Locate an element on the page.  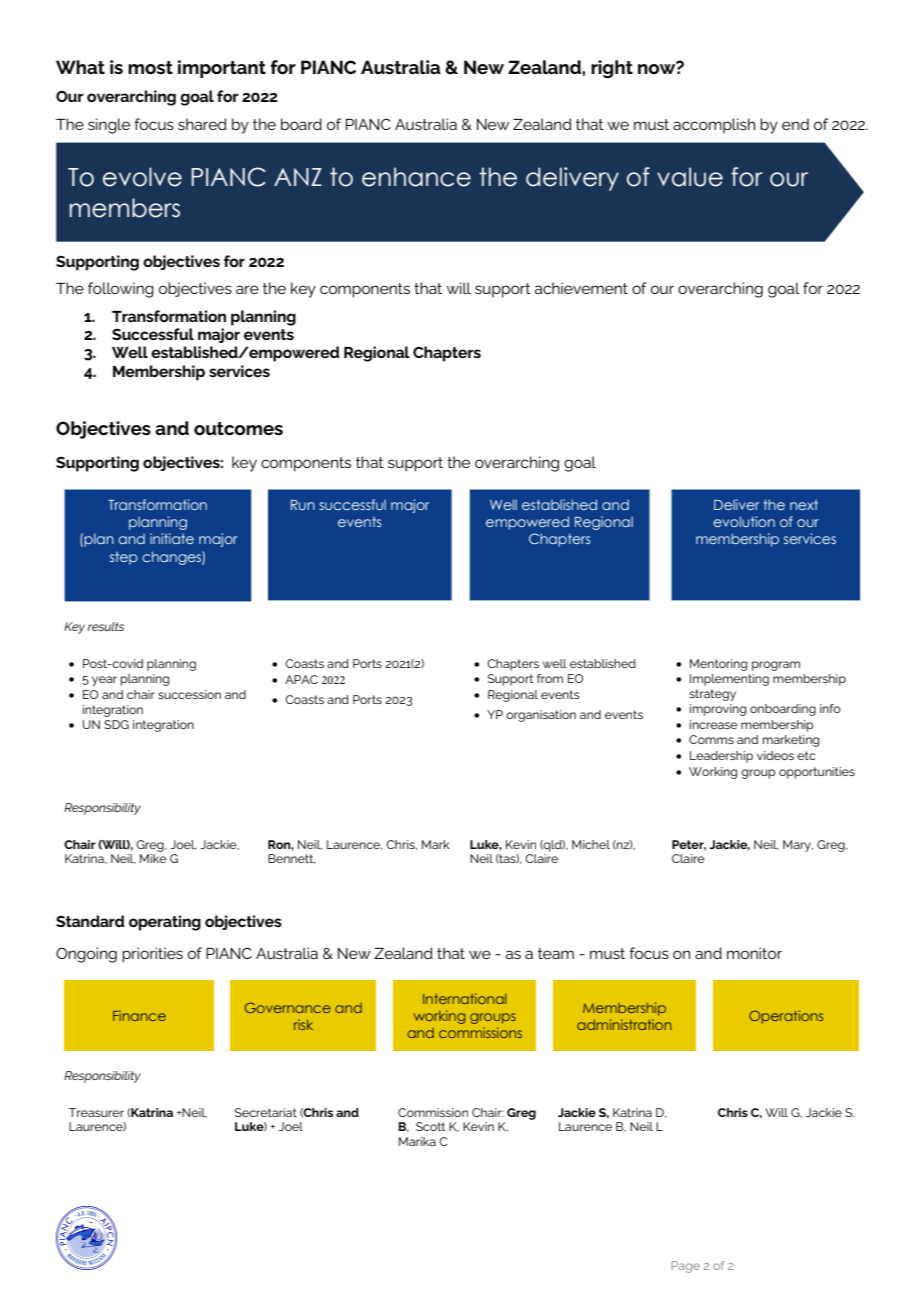
from is located at coordinates (550, 678).
